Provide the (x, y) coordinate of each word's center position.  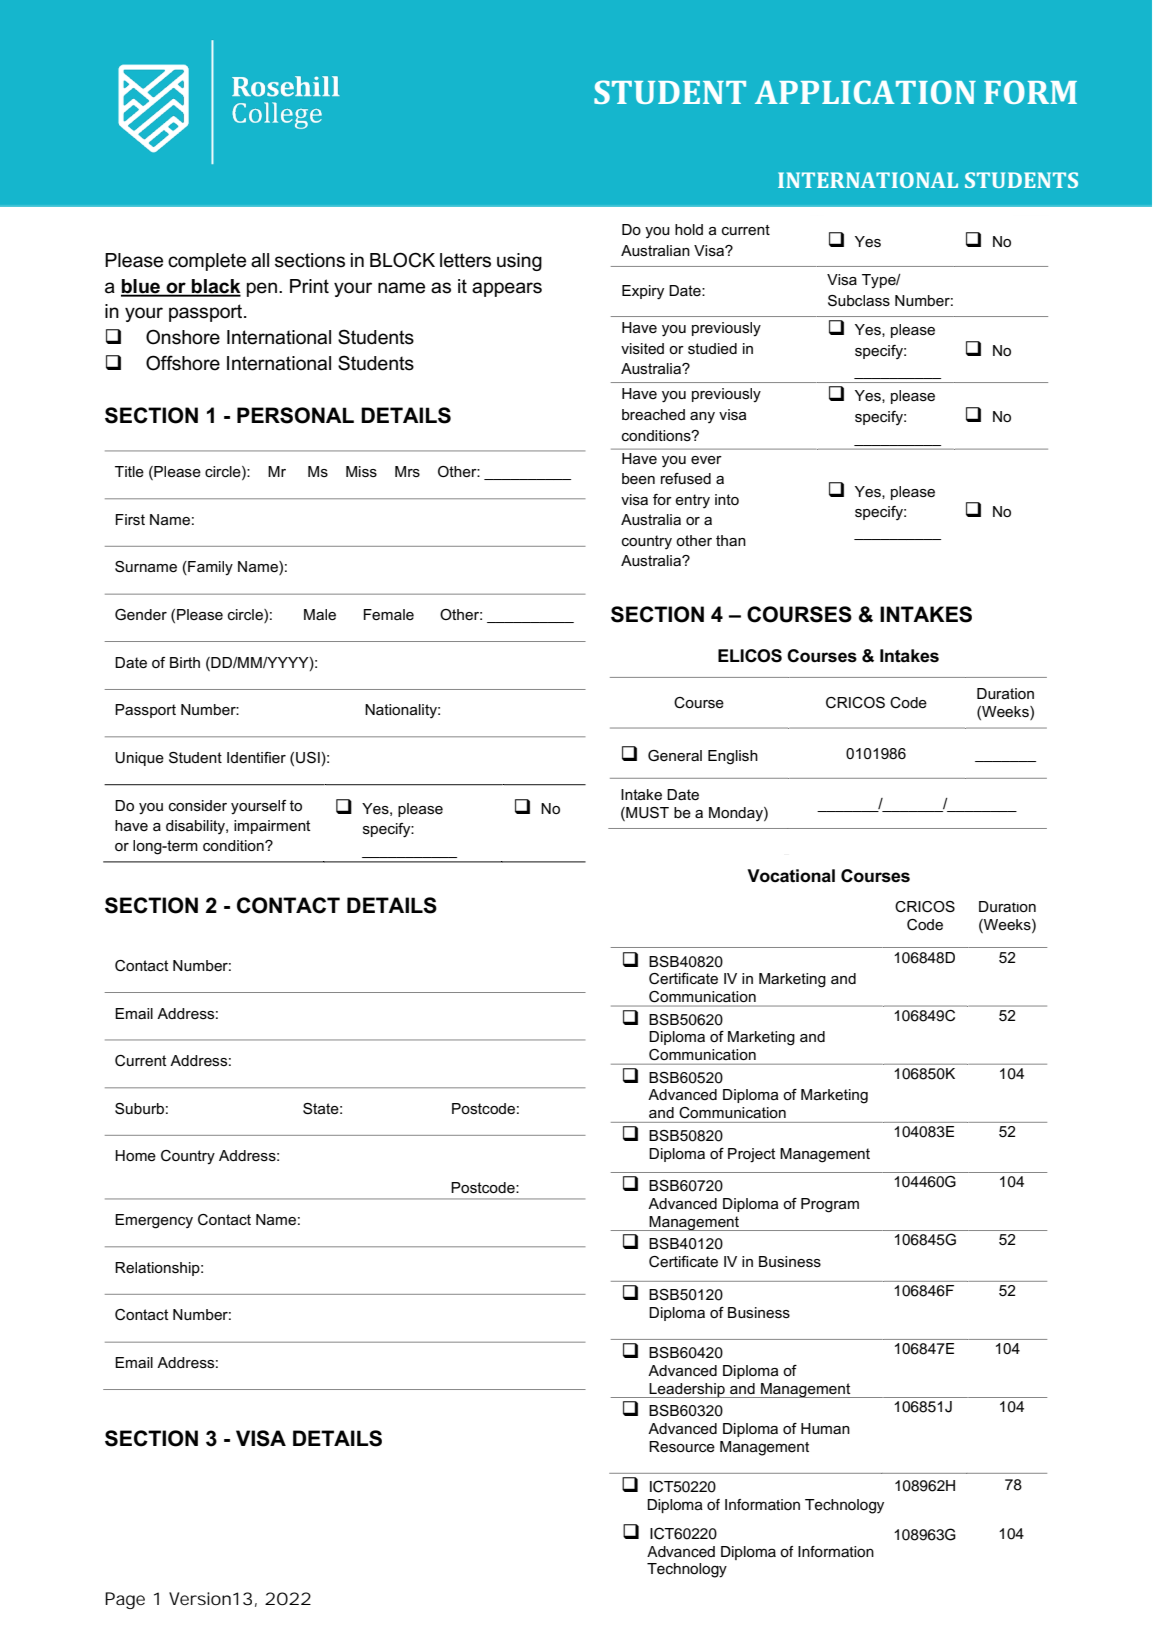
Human (825, 1428)
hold (689, 229)
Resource (682, 1446)
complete (207, 262)
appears (507, 289)
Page (125, 1600)
